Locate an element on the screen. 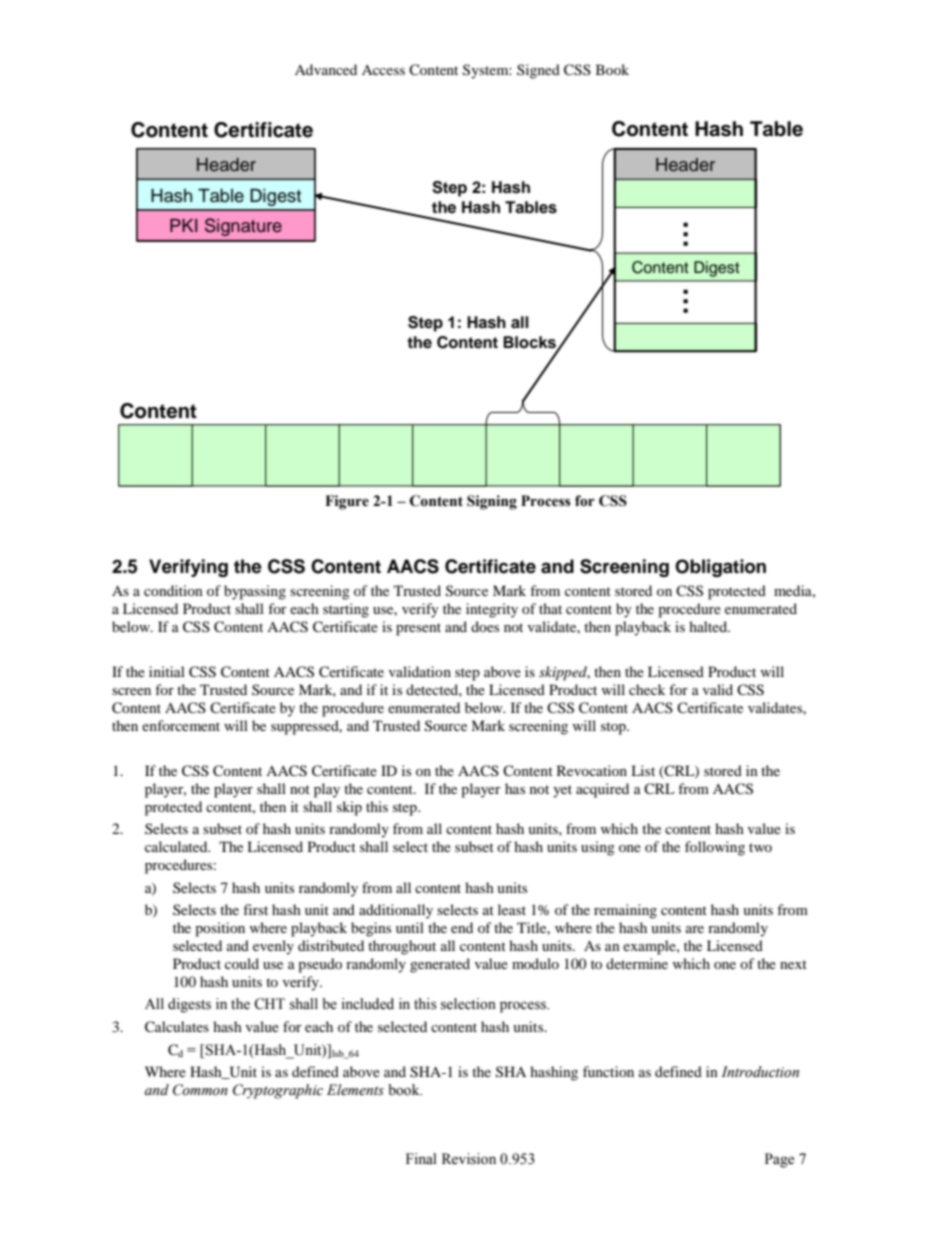 Image resolution: width=952 pixels, height=1233 pixels. integrity is located at coordinates (492, 610).
